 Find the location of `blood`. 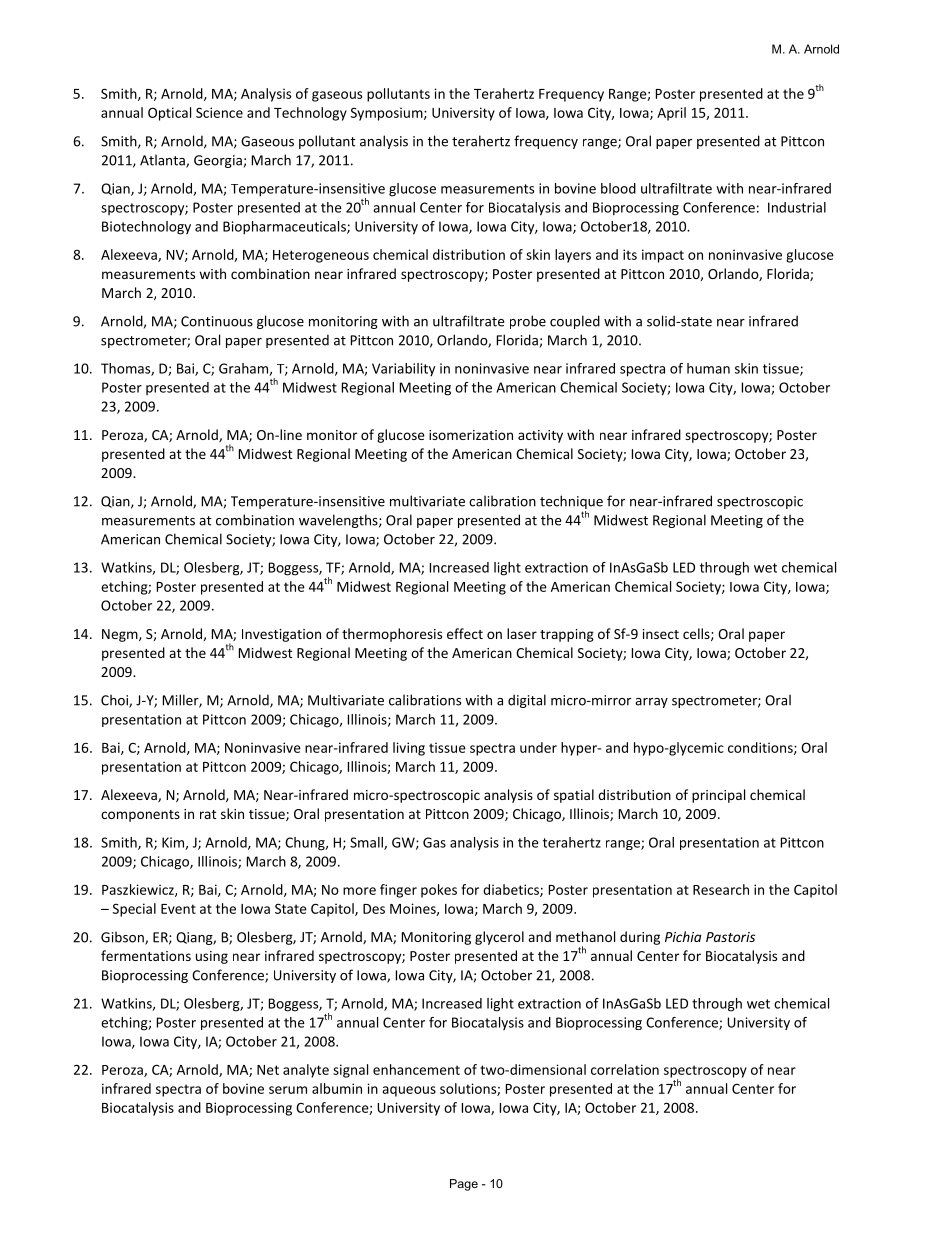

blood is located at coordinates (618, 188).
